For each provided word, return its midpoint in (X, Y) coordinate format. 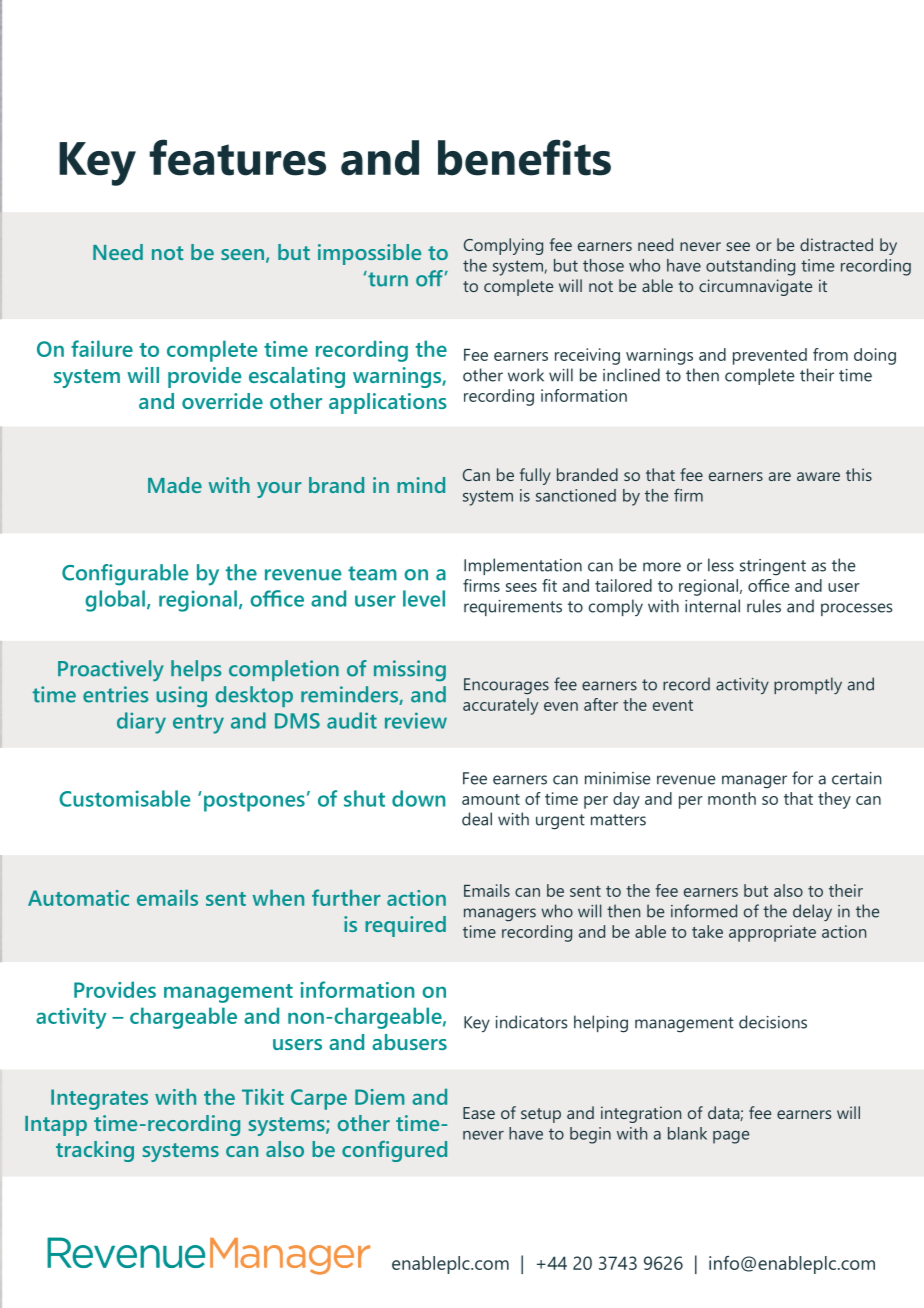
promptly (808, 685)
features (237, 157)
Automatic (78, 898)
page (731, 1137)
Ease (479, 1113)
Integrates (99, 1099)
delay (812, 912)
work (526, 375)
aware (818, 476)
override (222, 401)
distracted (836, 244)
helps (196, 670)
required (405, 926)
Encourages (506, 686)
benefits (524, 157)
